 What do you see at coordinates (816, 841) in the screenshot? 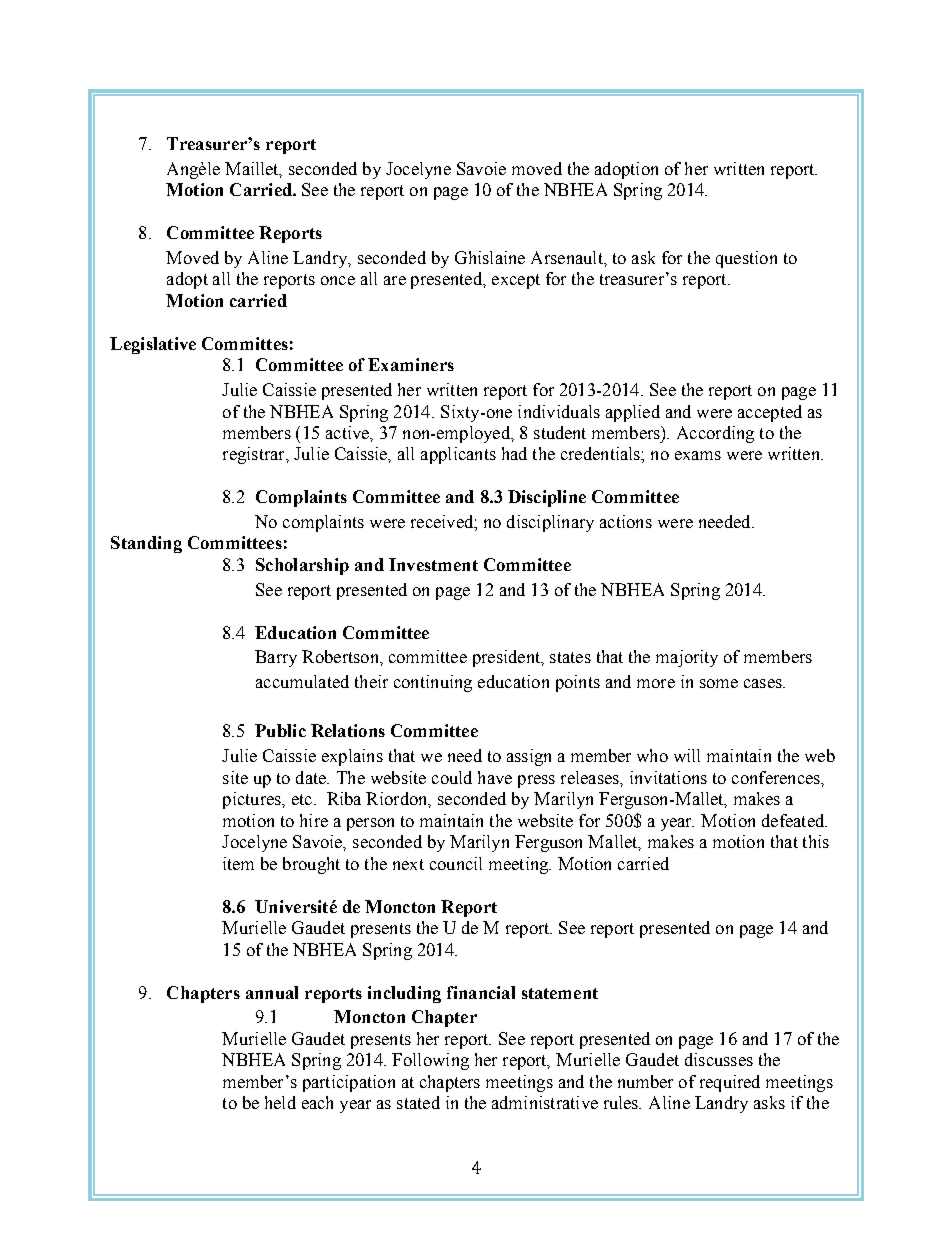
I see `this` at bounding box center [816, 841].
